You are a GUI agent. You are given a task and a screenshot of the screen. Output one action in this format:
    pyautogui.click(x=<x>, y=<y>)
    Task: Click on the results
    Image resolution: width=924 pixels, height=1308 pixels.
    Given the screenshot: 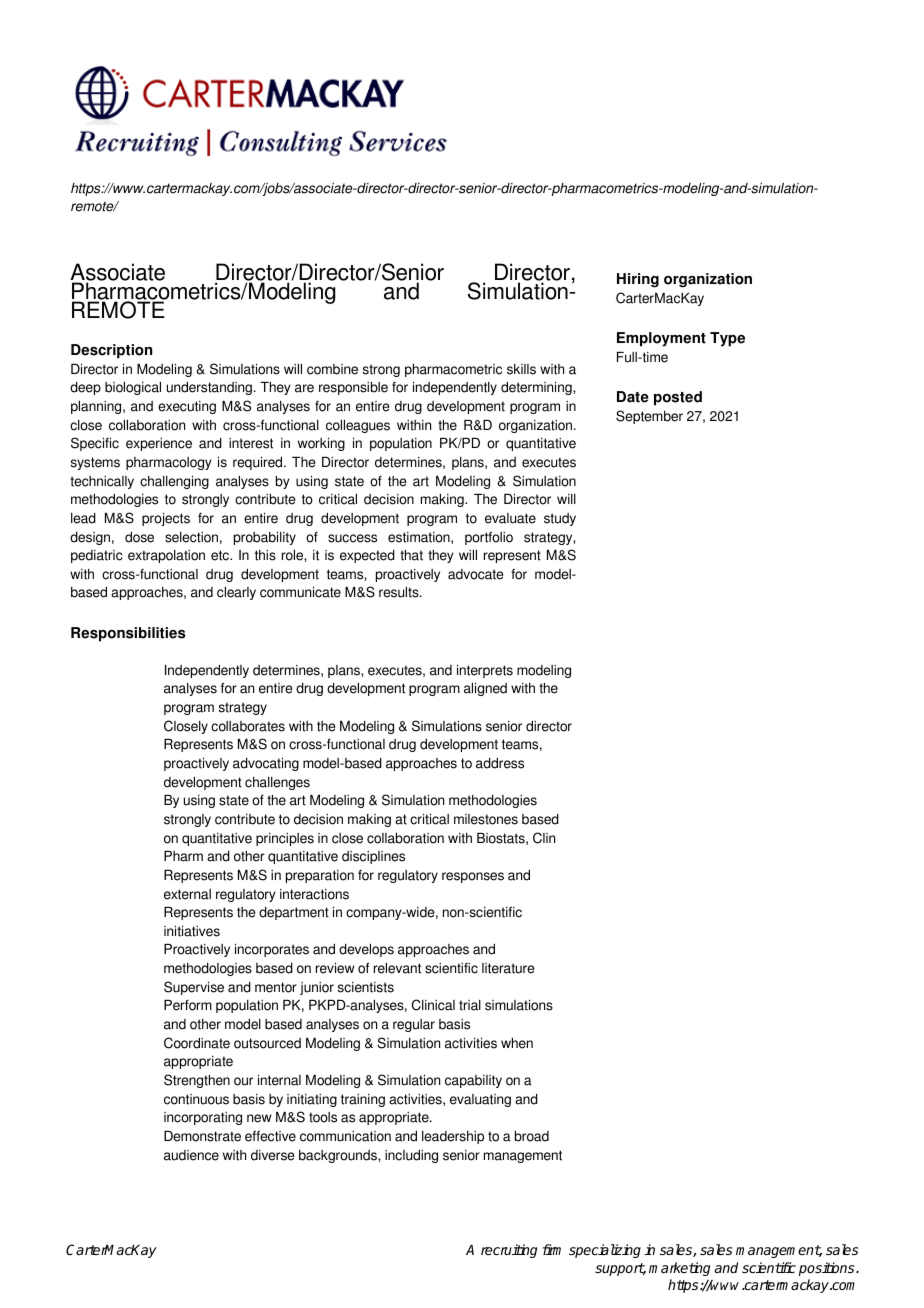 What is the action you would take?
    pyautogui.click(x=400, y=592)
